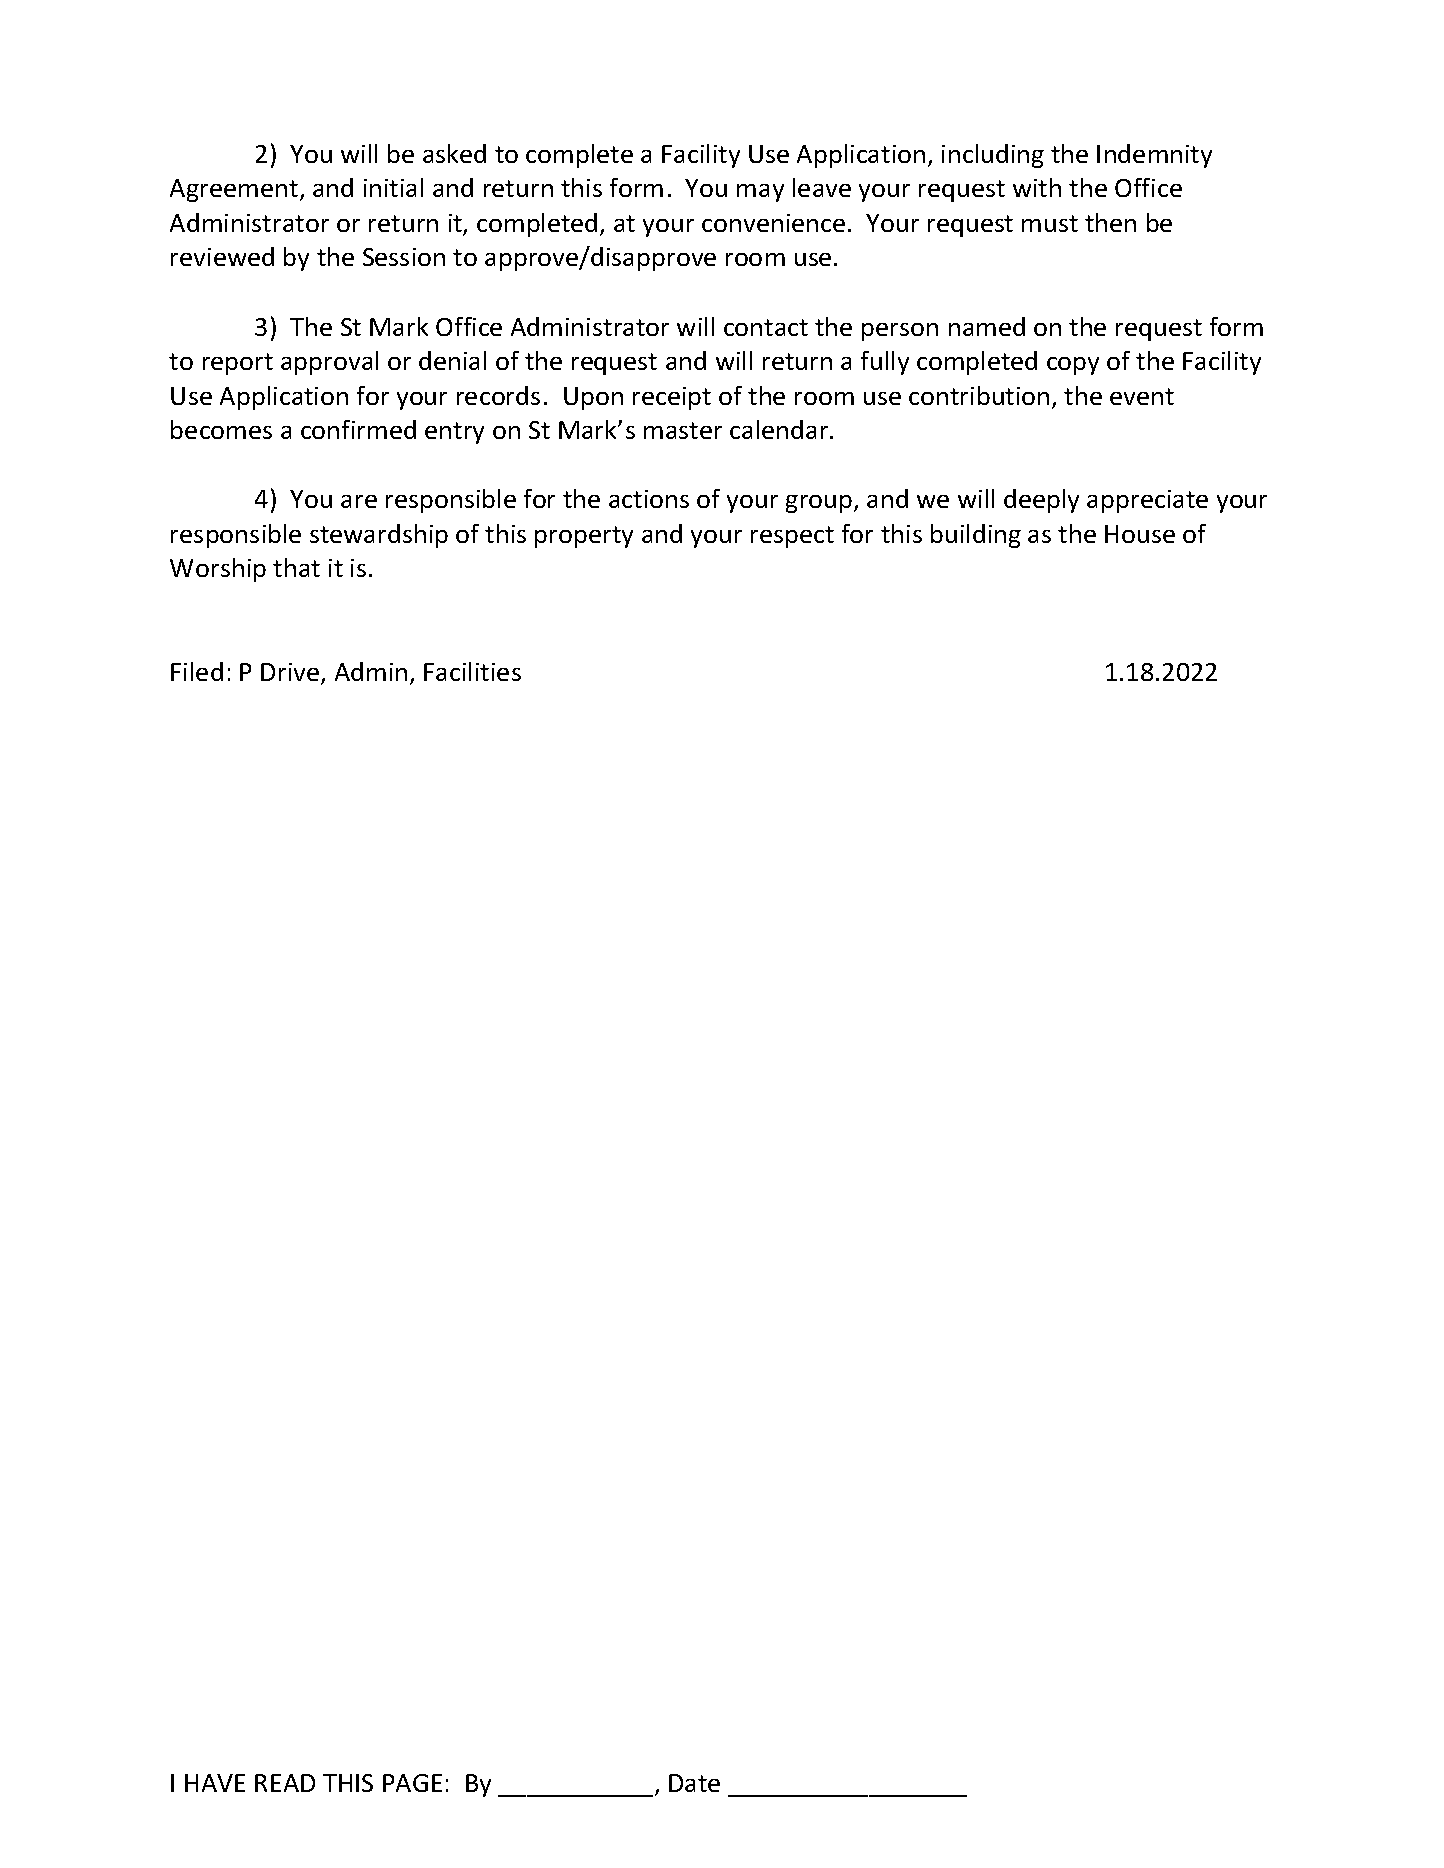  What do you see at coordinates (1140, 534) in the page?
I see `House` at bounding box center [1140, 534].
